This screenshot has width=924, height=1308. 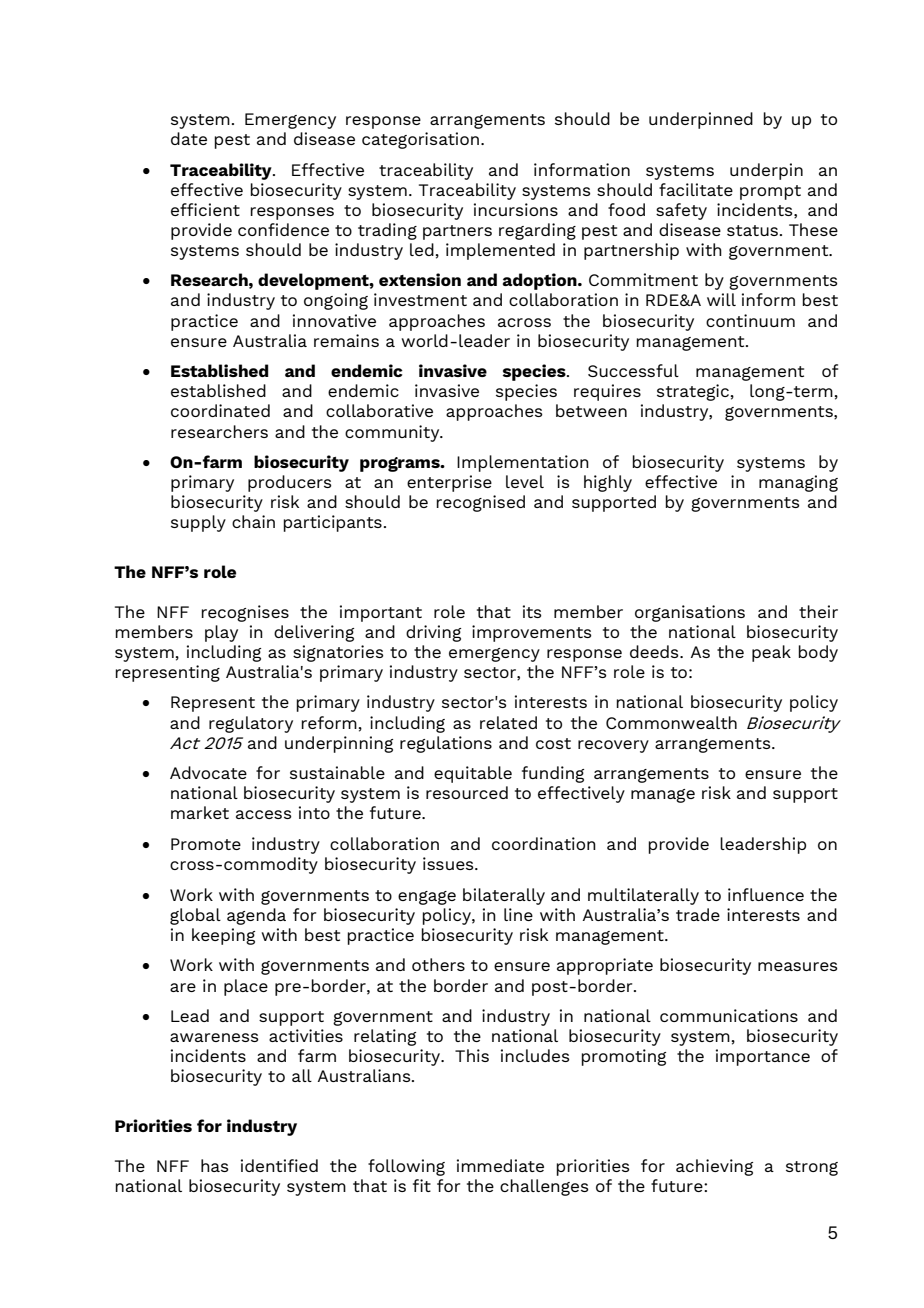 I want to click on strategic, so click(x=693, y=392).
